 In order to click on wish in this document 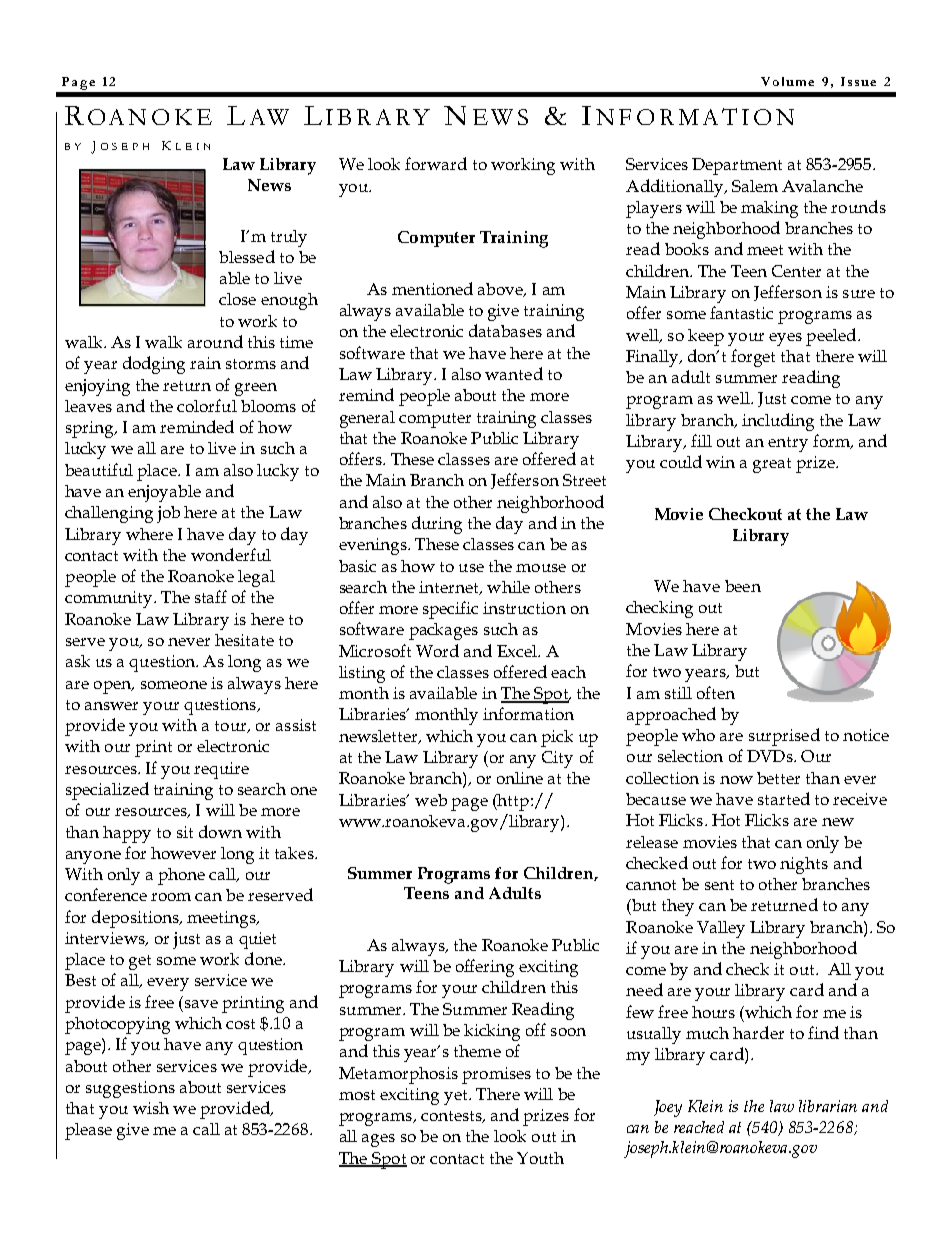, I will do `click(151, 1108)`.
